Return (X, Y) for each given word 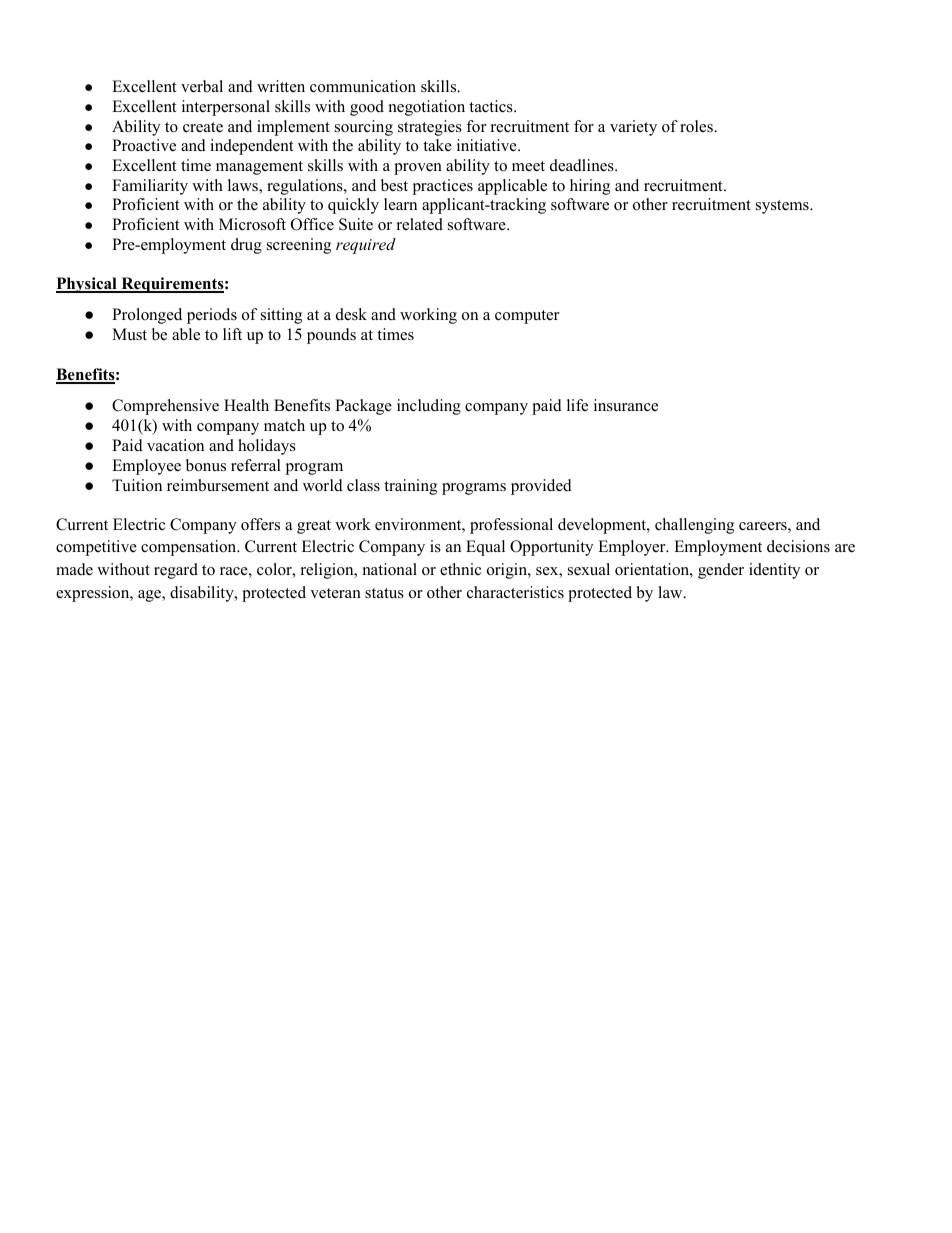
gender (721, 571)
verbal (202, 86)
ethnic (460, 569)
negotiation (427, 108)
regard (176, 571)
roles (697, 126)
